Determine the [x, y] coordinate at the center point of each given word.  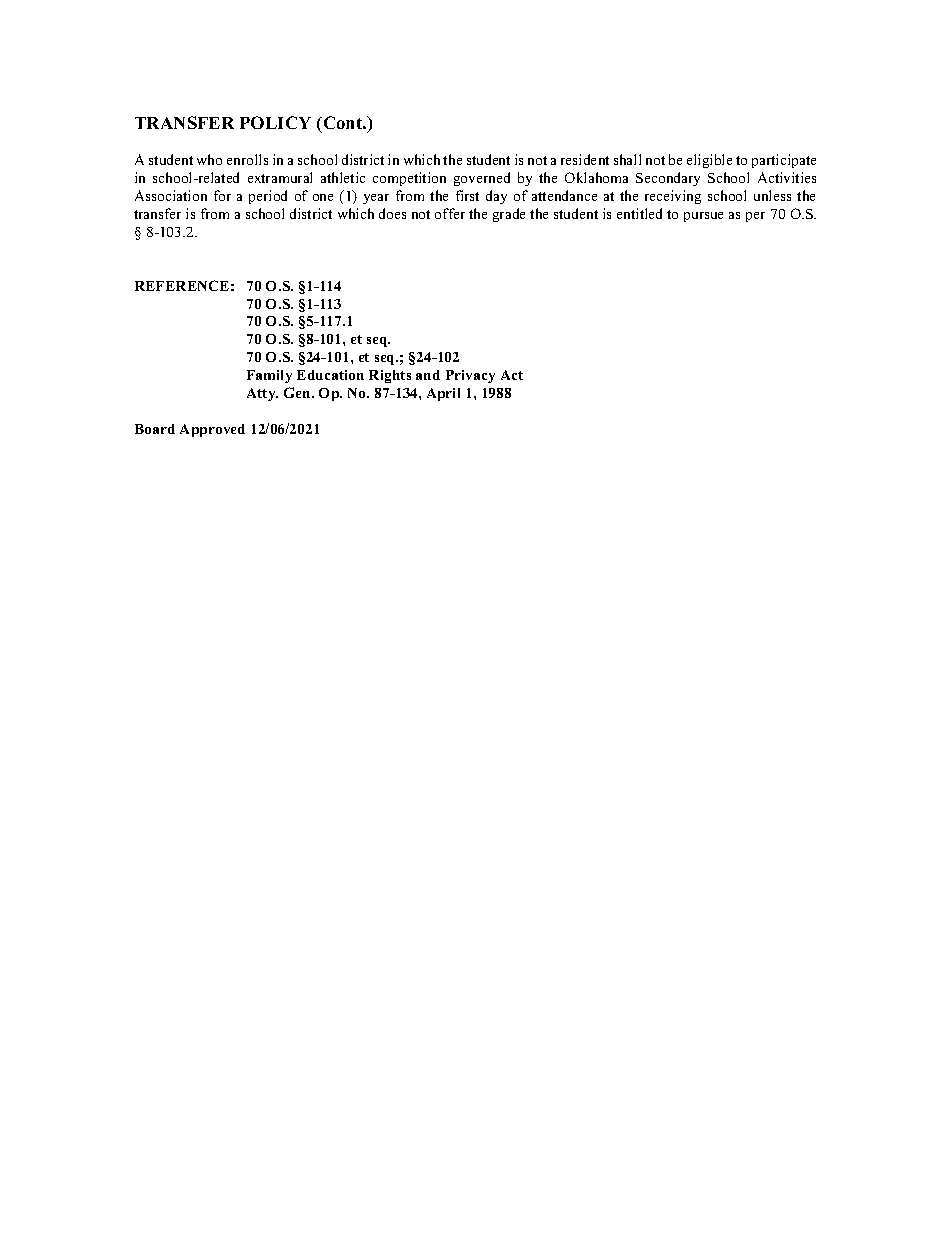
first [467, 195]
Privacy [470, 376]
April [443, 394]
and [428, 375]
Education [330, 375]
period [268, 197]
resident [585, 159]
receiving [673, 197]
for [222, 195]
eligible [709, 161]
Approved [212, 430]
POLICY [275, 122]
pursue [703, 217]
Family [269, 376]
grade [509, 215]
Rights [390, 376]
